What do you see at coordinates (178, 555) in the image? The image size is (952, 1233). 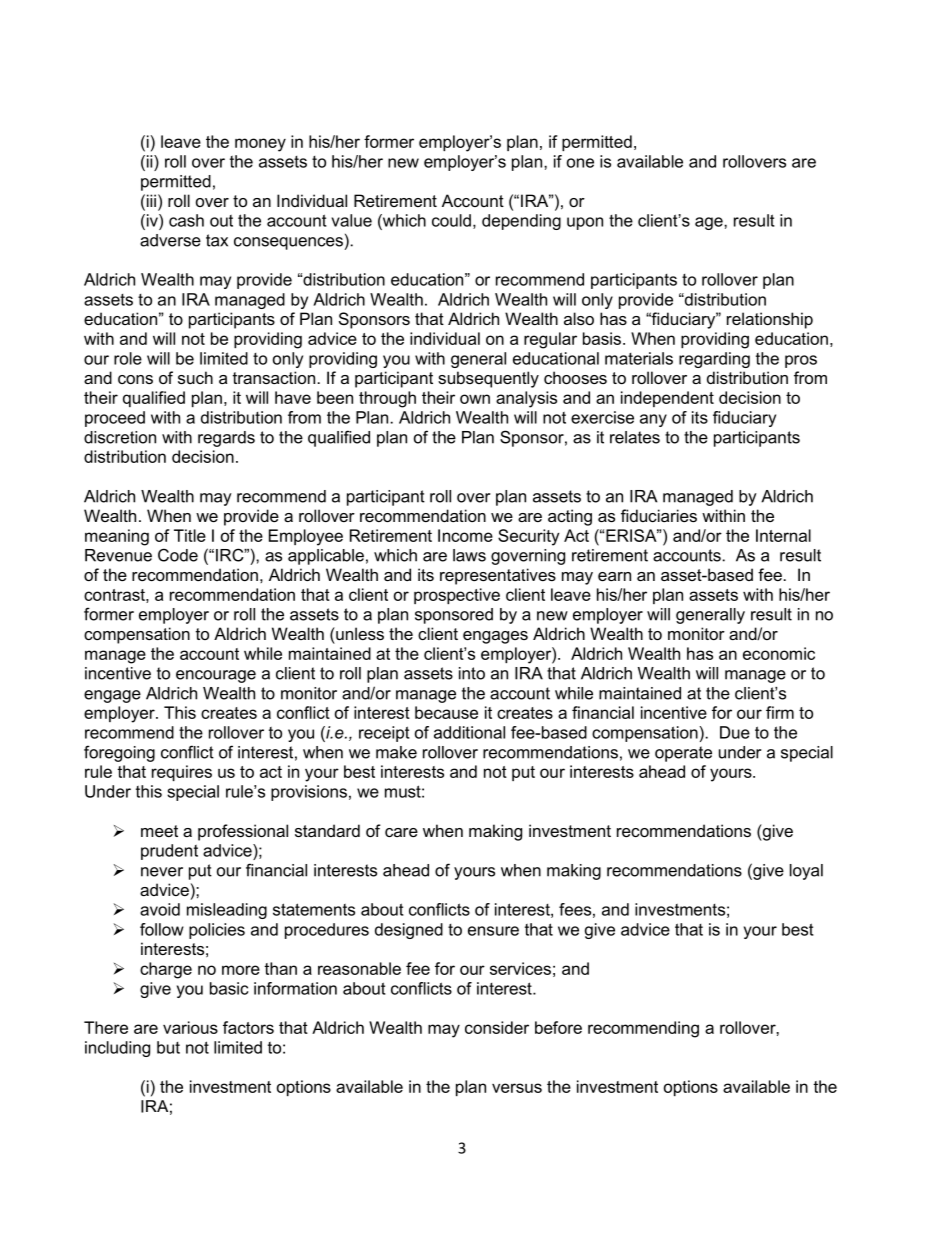 I see `Code` at bounding box center [178, 555].
